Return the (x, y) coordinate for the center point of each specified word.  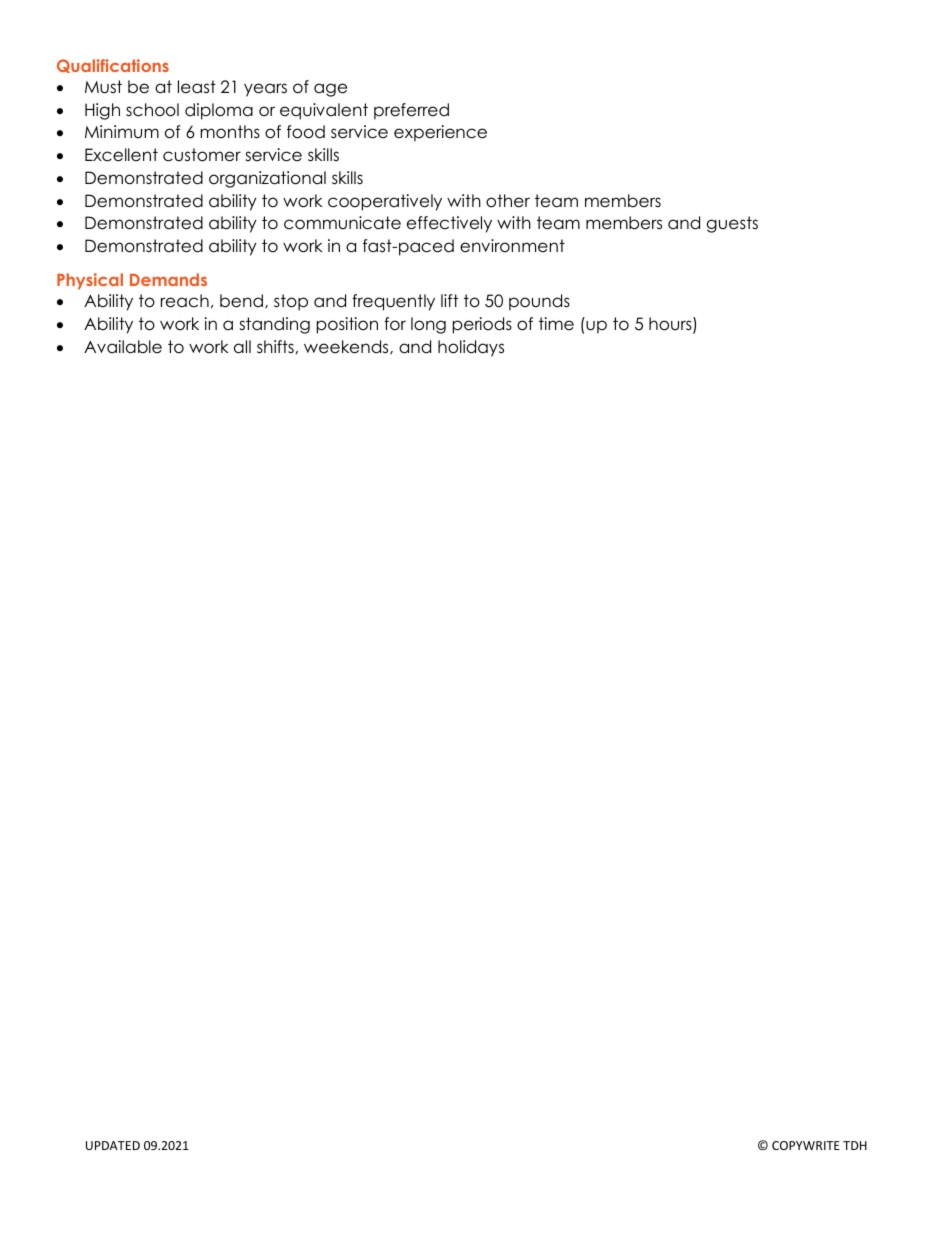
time (556, 324)
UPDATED (113, 1145)
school (152, 110)
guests (732, 224)
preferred (411, 111)
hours (671, 325)
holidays (471, 348)
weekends (347, 347)
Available (123, 347)
